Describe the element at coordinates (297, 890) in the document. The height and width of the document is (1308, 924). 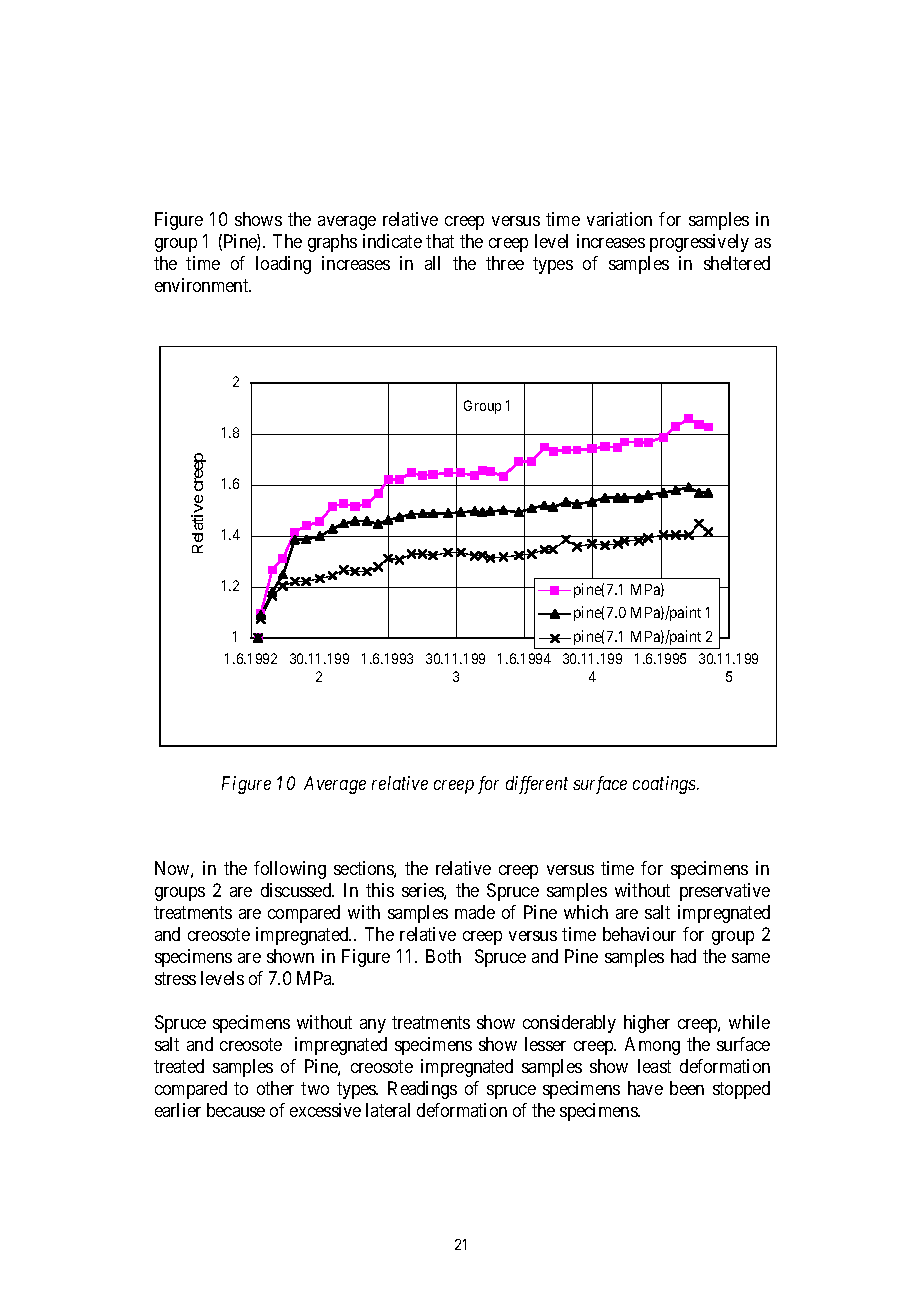
I see `discussed` at that location.
